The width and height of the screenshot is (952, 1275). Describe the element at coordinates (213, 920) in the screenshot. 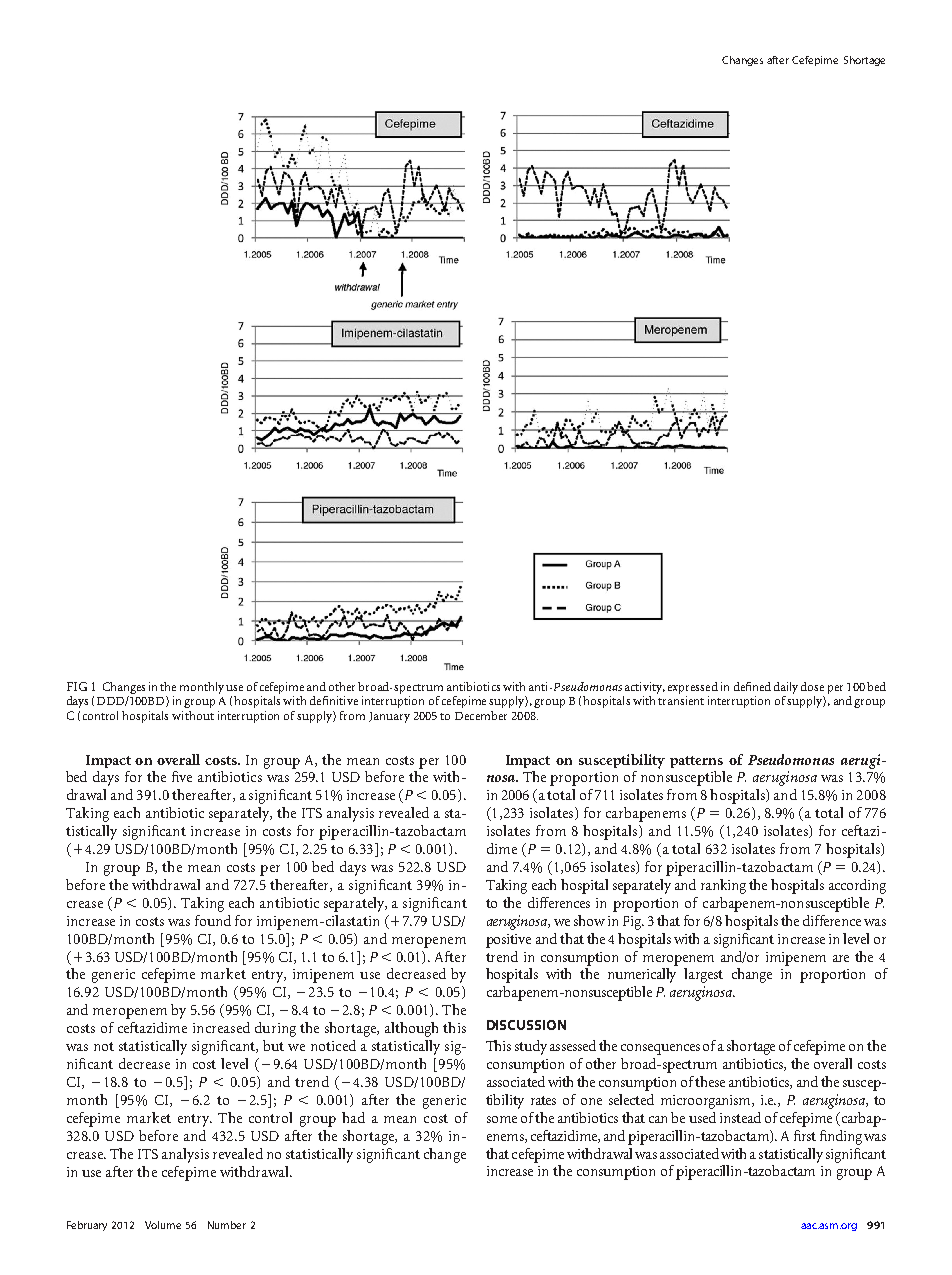

I see `found` at that location.
